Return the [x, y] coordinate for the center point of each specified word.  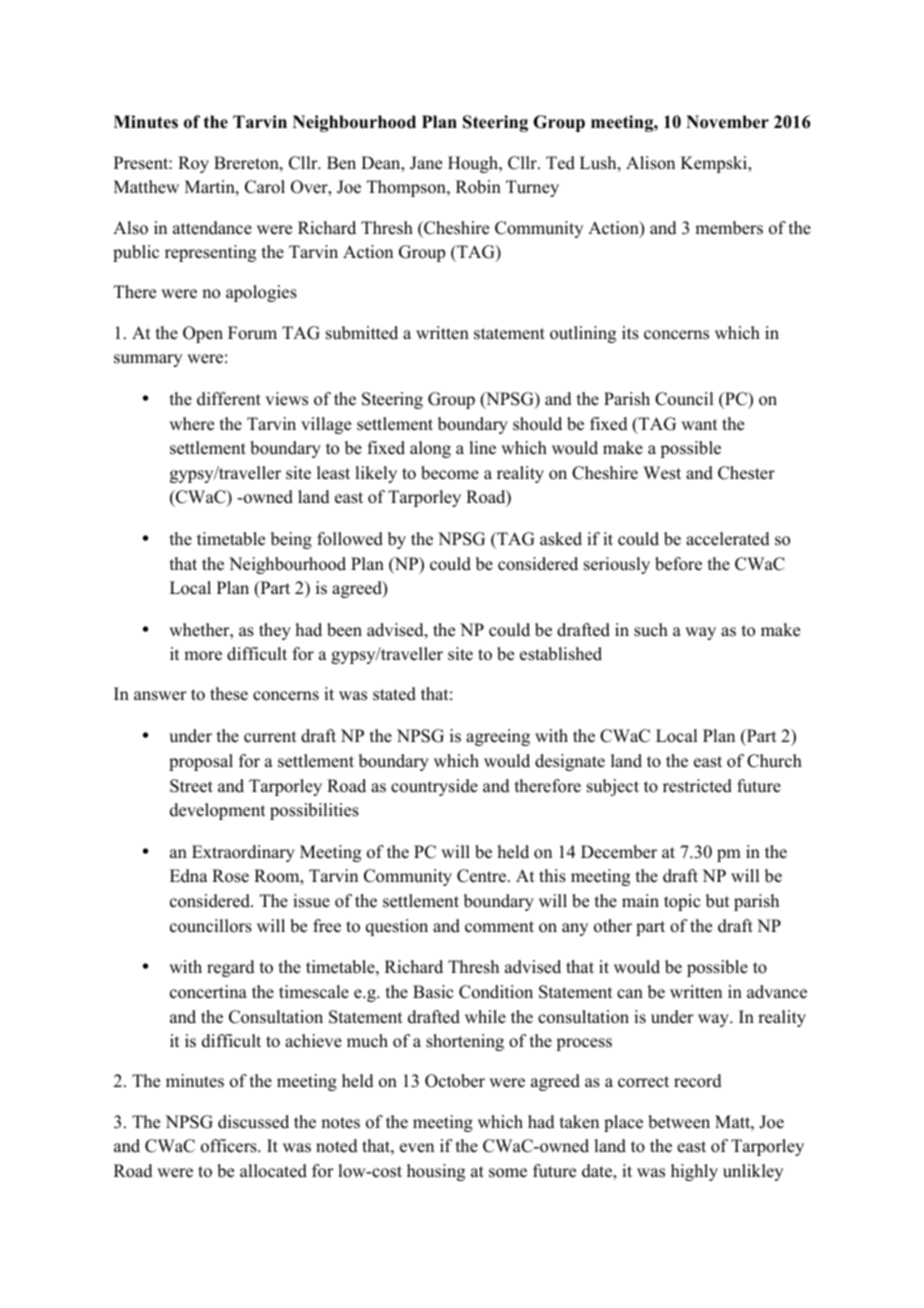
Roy [193, 164]
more [203, 656]
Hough [474, 164]
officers [230, 1146]
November [727, 122]
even [417, 1148]
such [651, 630]
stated [394, 694]
